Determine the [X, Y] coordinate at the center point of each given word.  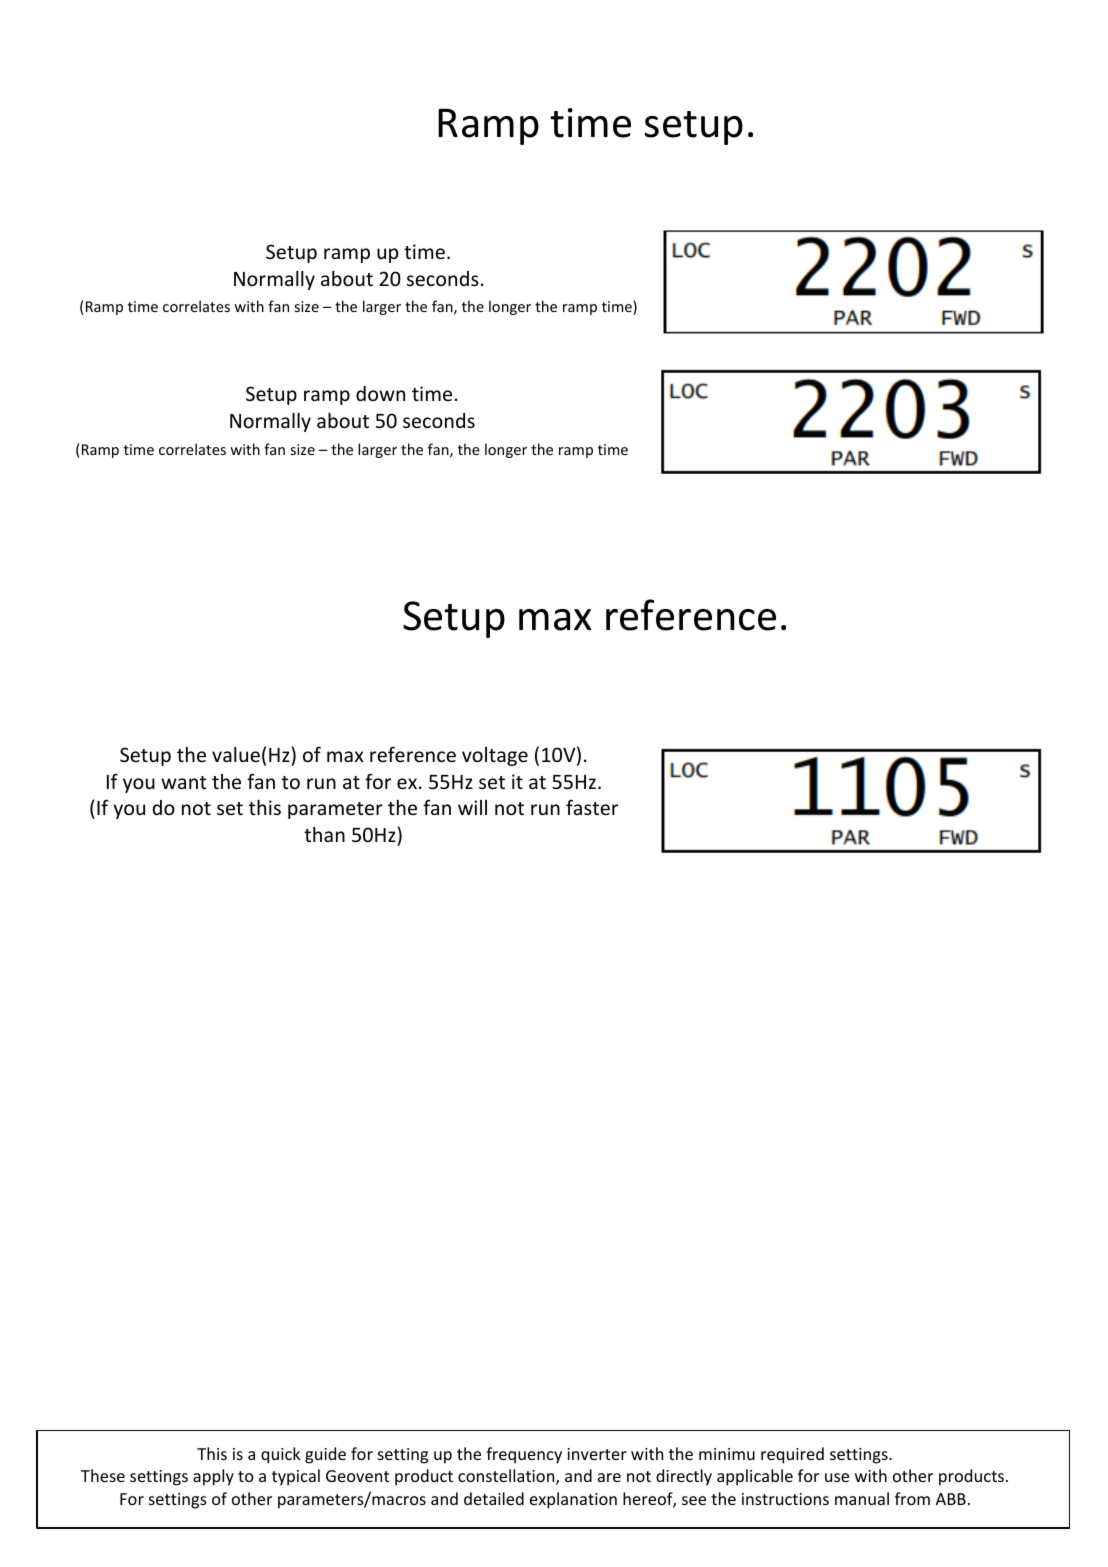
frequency [524, 1455]
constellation [507, 1477]
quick [280, 1455]
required [792, 1455]
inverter [597, 1454]
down [380, 393]
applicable [755, 1477]
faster [592, 807]
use [837, 1477]
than [324, 834]
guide [325, 1455]
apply [213, 1477]
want [184, 782]
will [472, 807]
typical [296, 1477]
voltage [495, 756]
